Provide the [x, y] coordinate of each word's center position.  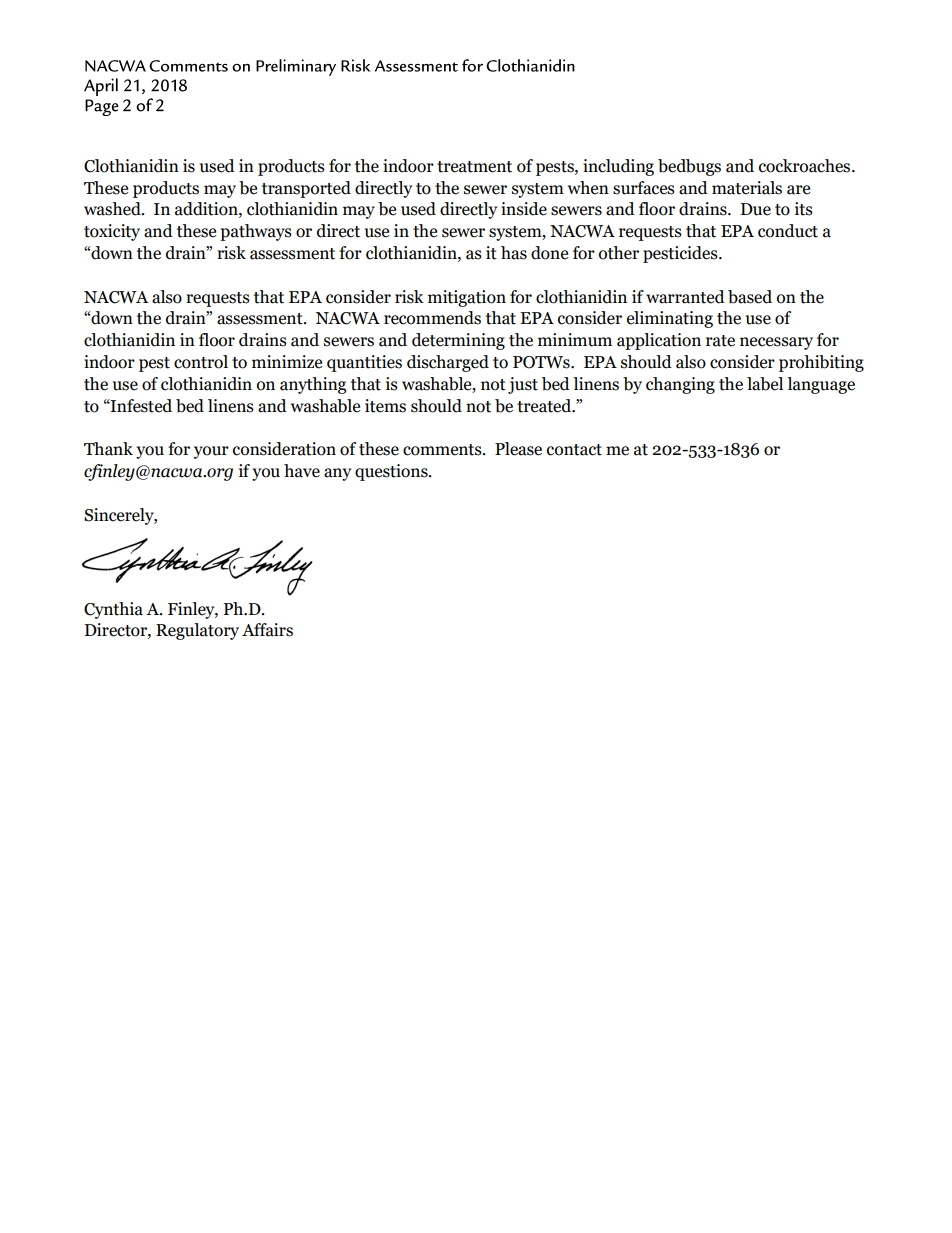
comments [443, 450]
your [211, 452]
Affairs [267, 630]
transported [306, 189]
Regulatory [197, 631]
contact [574, 450]
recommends [432, 318]
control [201, 362]
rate [720, 341]
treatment [474, 167]
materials [747, 188]
